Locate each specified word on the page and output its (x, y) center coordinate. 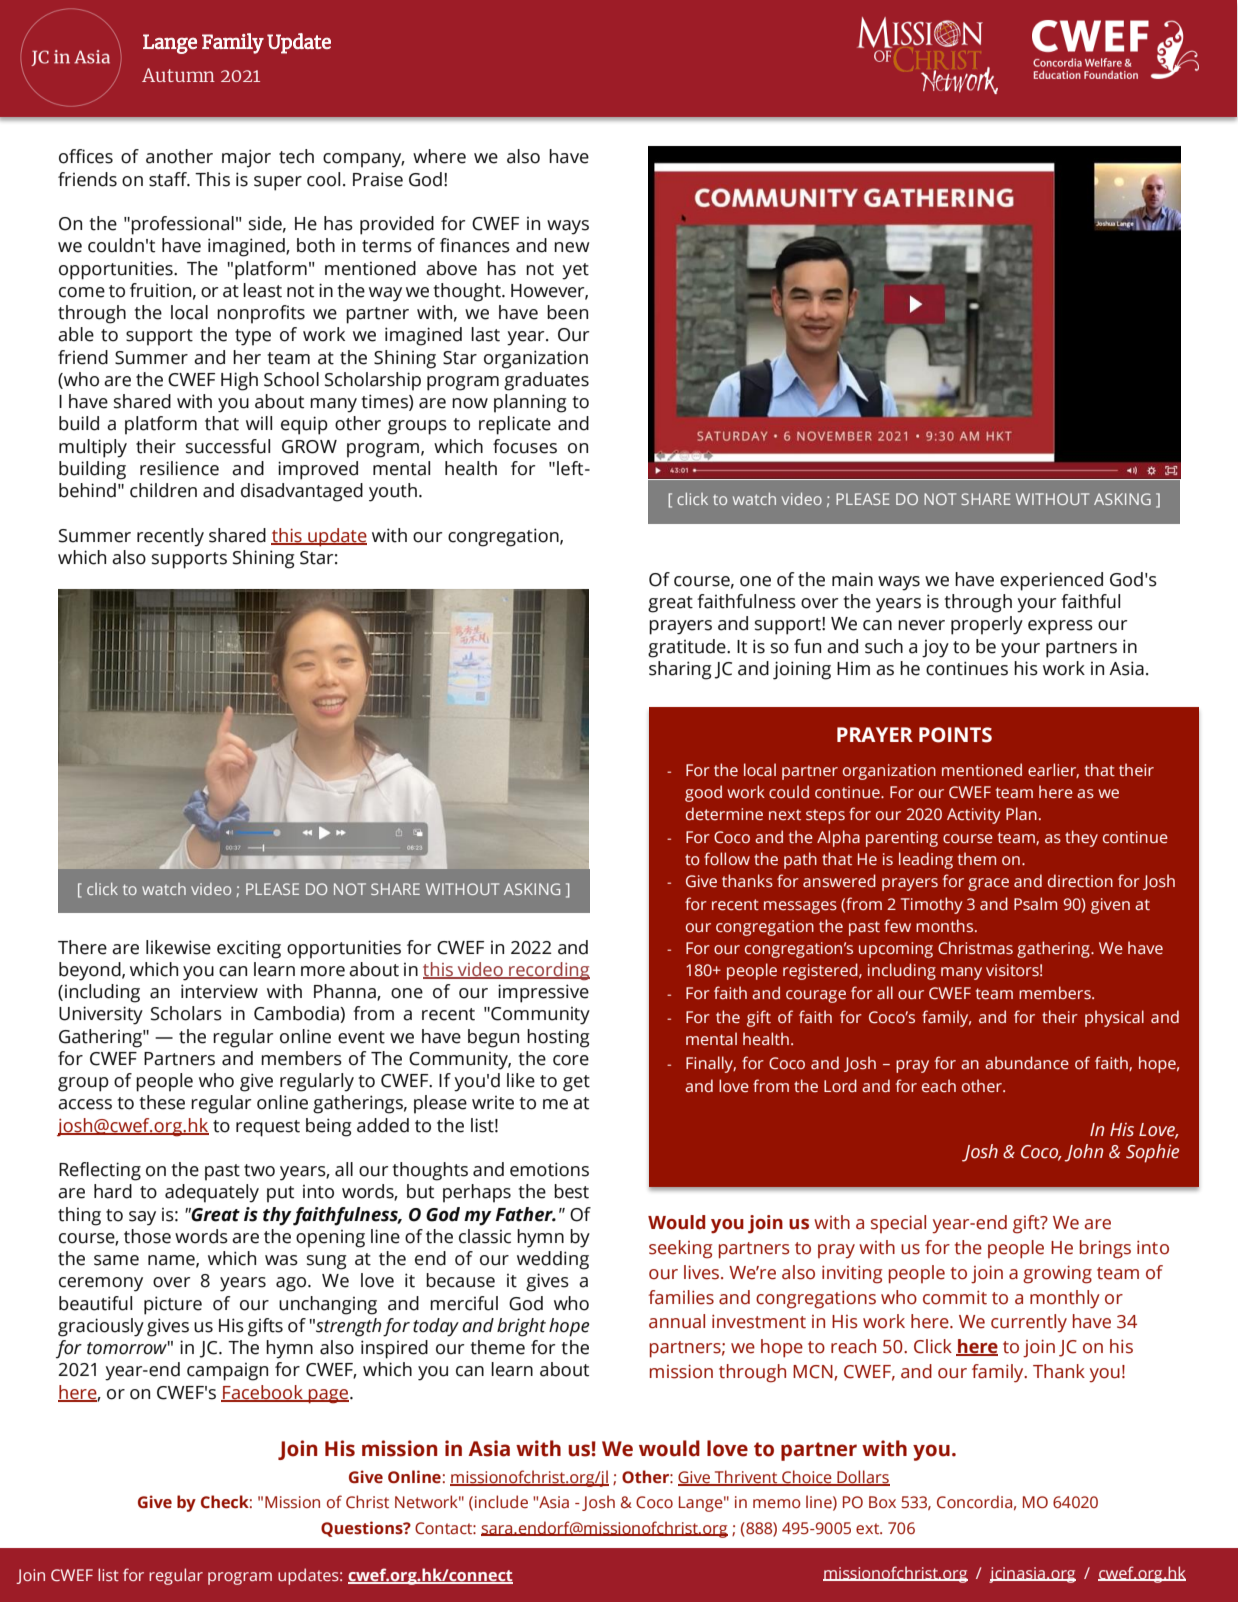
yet (575, 271)
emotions (549, 1169)
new (572, 247)
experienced (1051, 581)
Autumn (178, 75)
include (501, 1502)
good (703, 793)
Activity (974, 816)
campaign (227, 1372)
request (268, 1128)
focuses (525, 446)
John (1084, 1153)
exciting (249, 950)
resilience (179, 468)
